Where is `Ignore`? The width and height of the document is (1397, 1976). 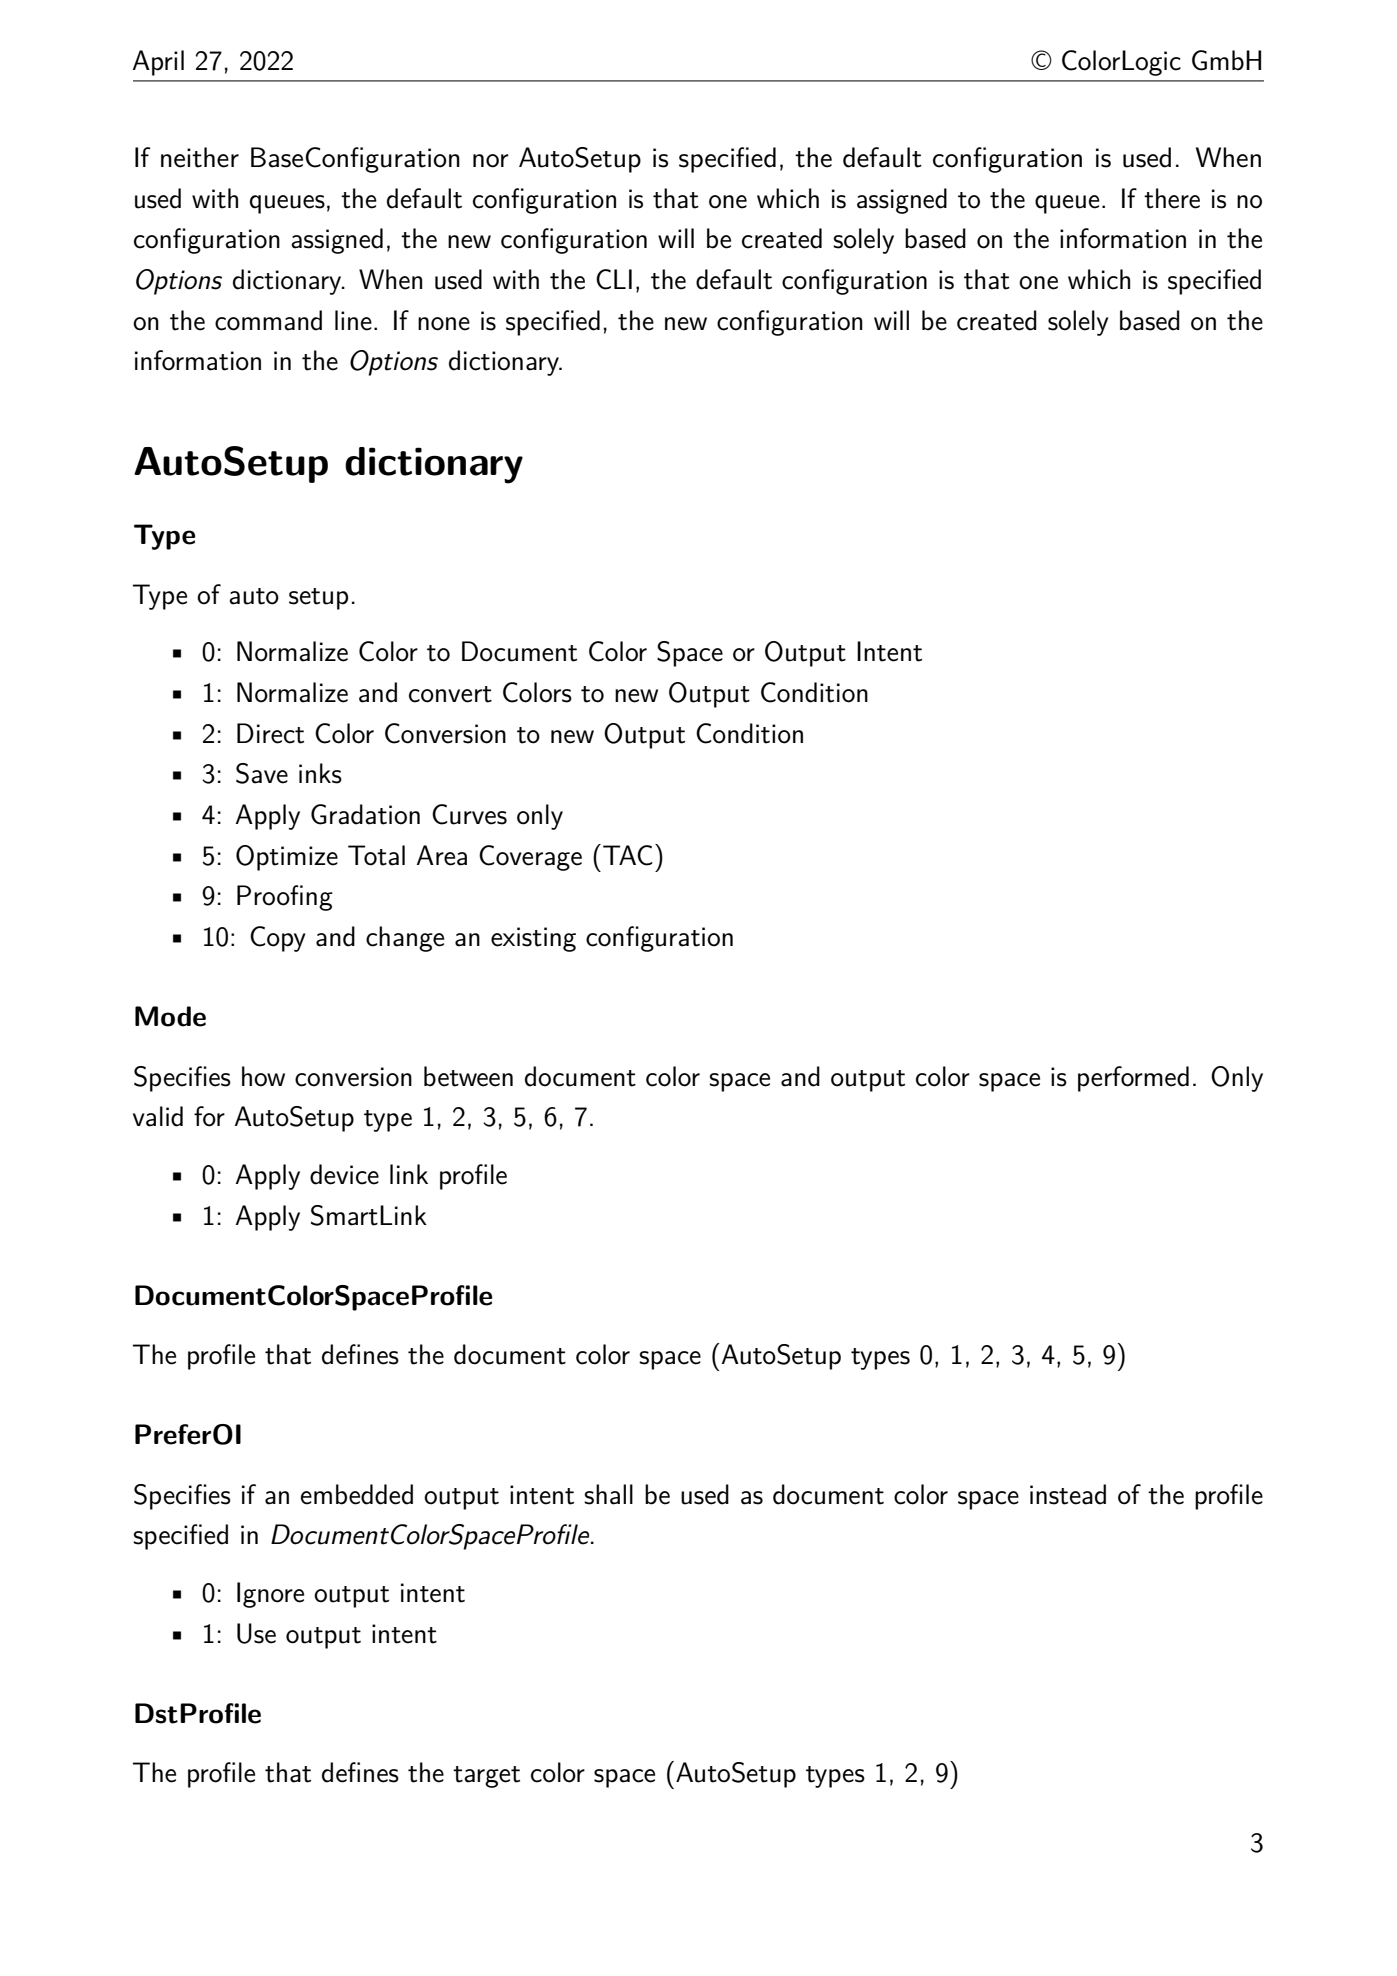
Ignore is located at coordinates (270, 1595).
